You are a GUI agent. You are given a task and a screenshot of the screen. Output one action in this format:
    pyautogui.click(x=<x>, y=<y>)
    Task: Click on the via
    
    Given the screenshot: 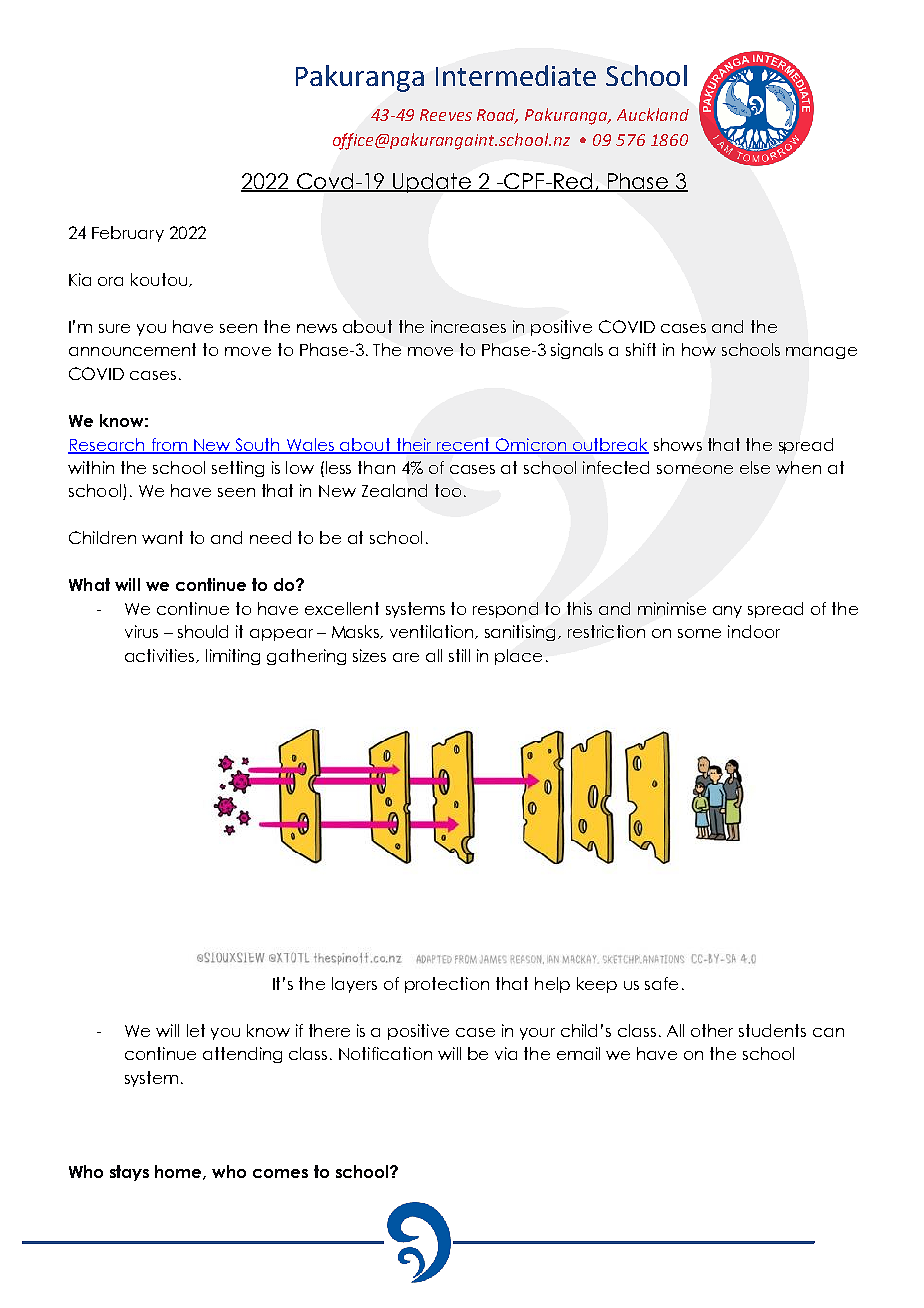 What is the action you would take?
    pyautogui.click(x=506, y=1053)
